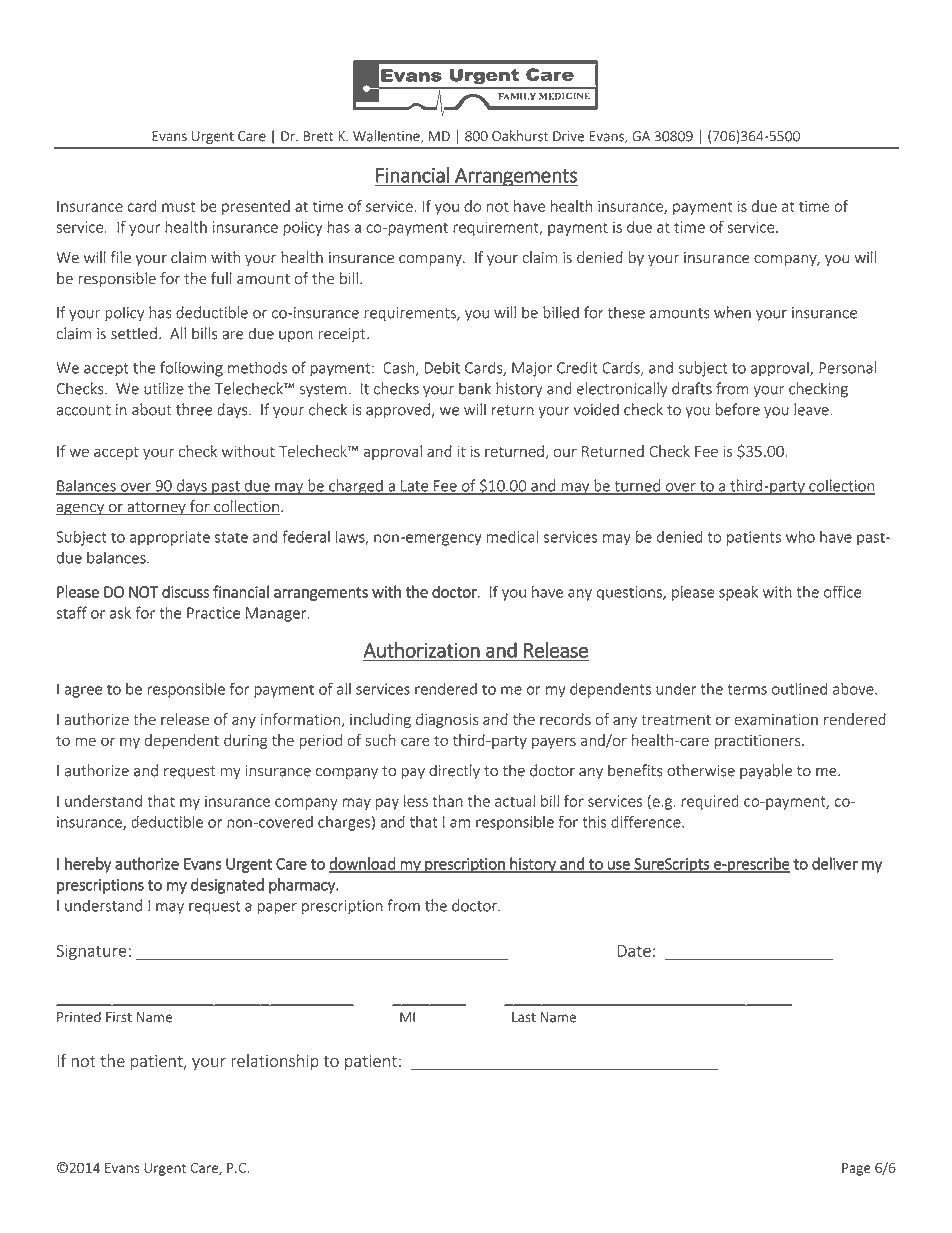  I want to click on relationship, so click(275, 1062).
